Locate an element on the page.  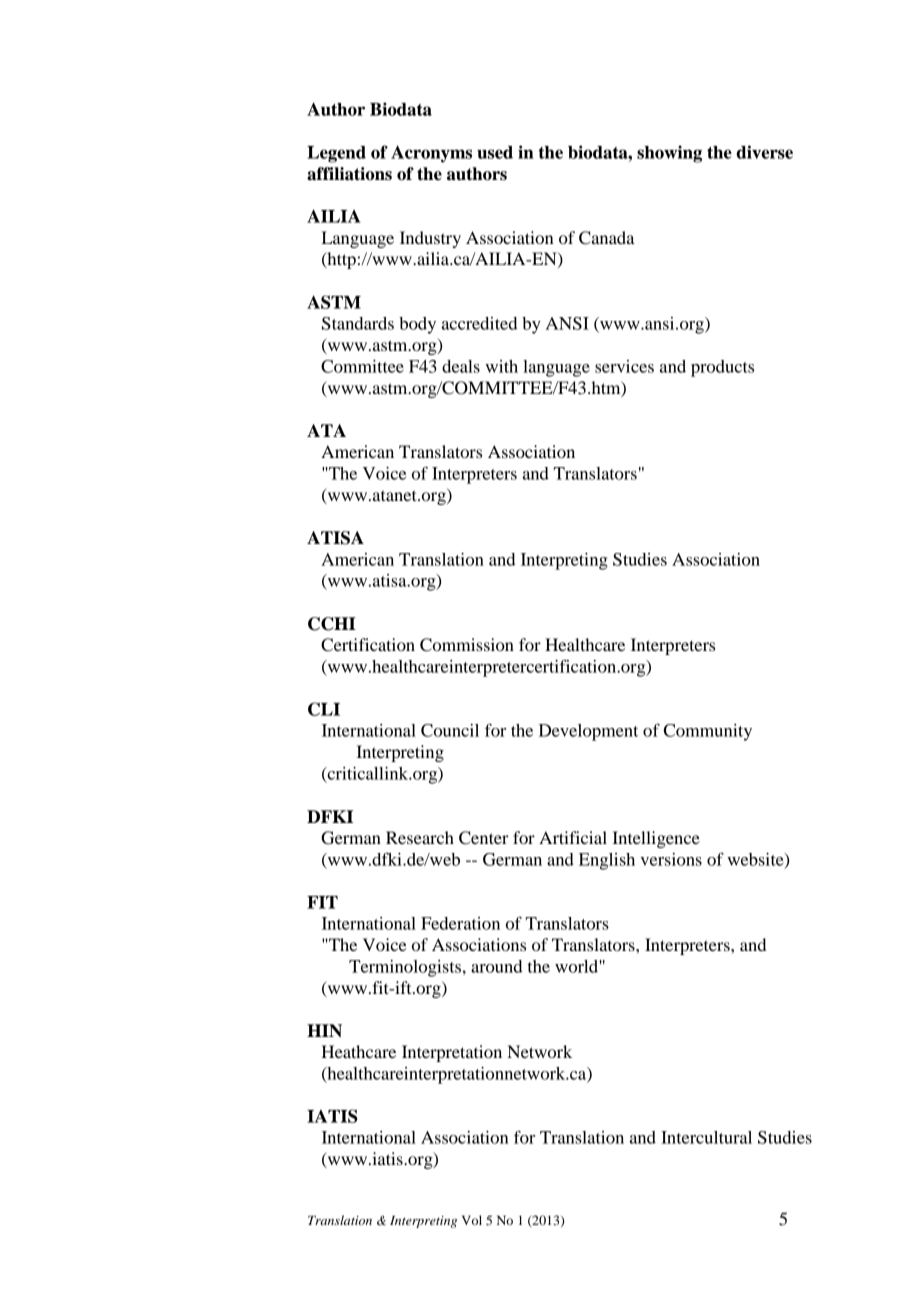
affiliations is located at coordinates (349, 174).
